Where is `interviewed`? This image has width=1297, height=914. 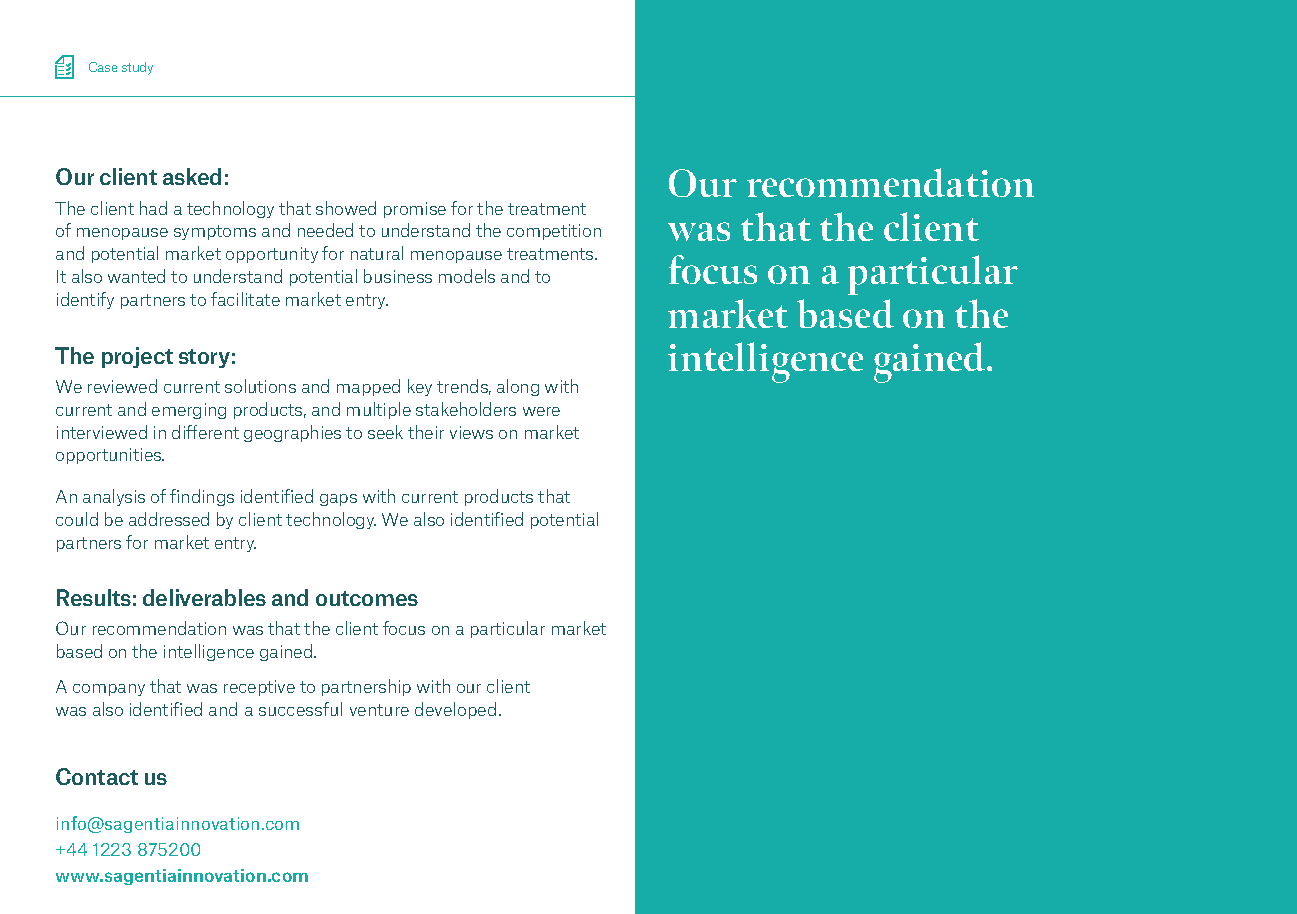 interviewed is located at coordinates (102, 432).
